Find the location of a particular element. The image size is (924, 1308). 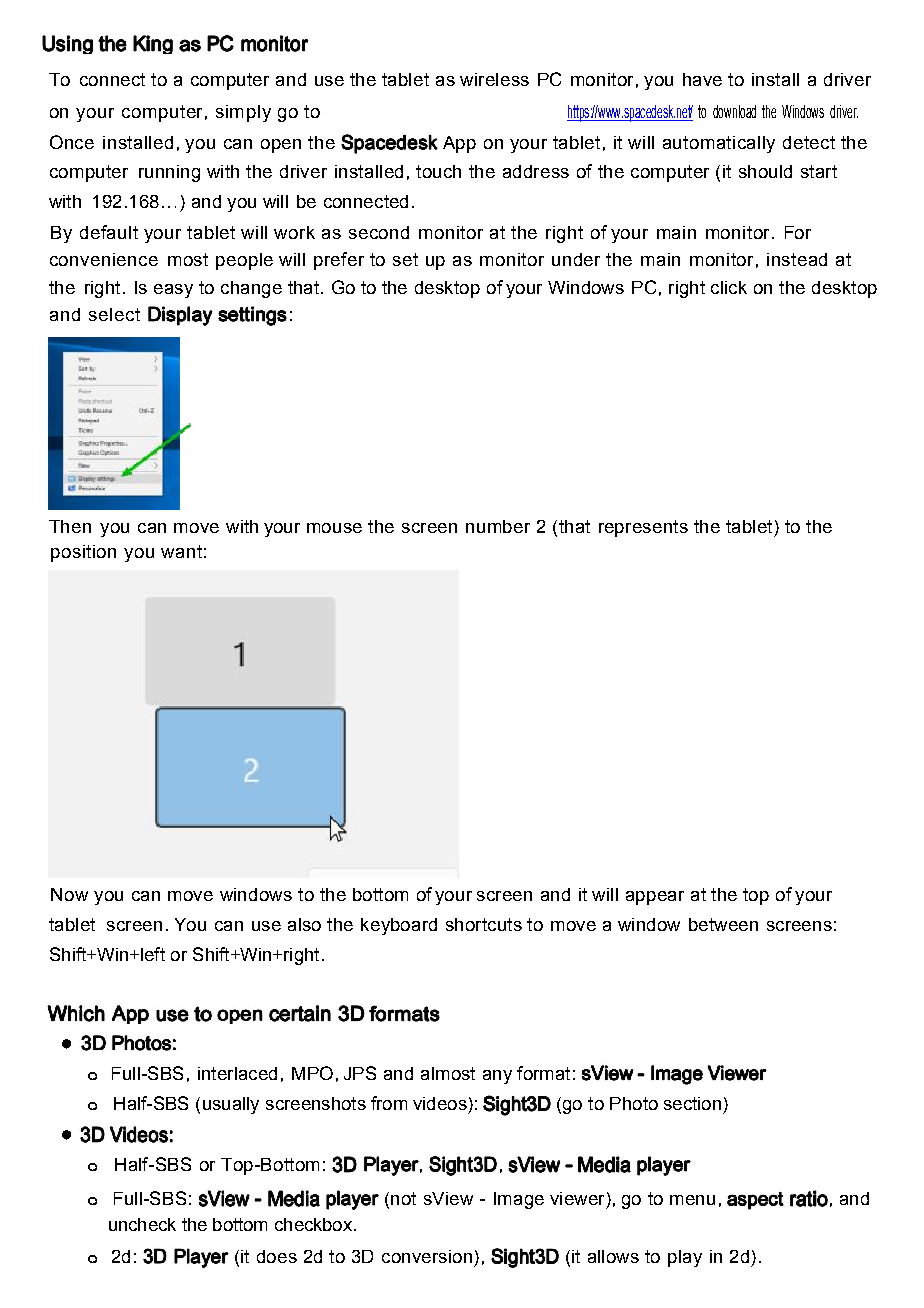

select is located at coordinates (114, 314).
